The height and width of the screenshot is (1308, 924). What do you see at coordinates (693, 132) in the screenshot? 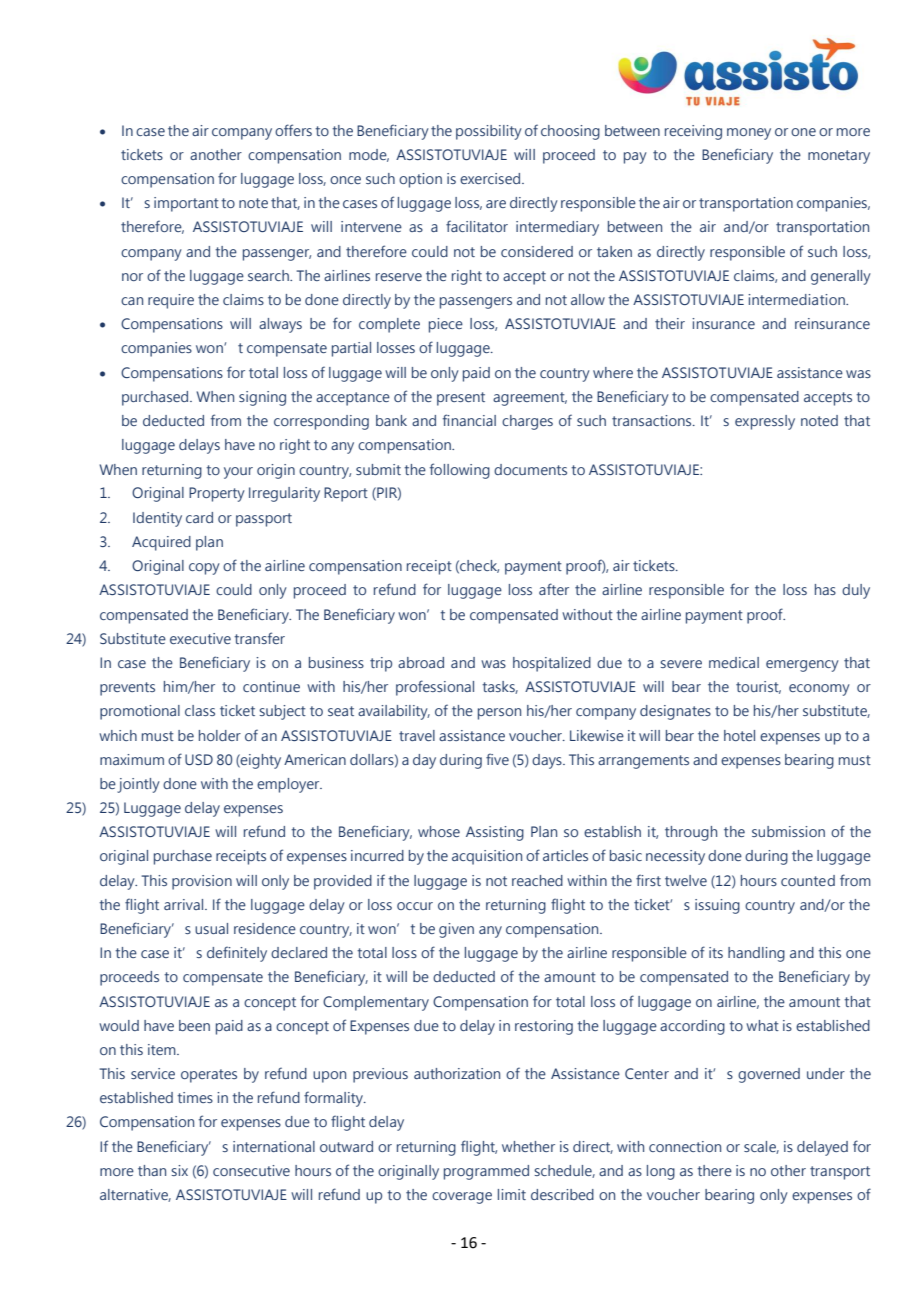
I see `receiving` at bounding box center [693, 132].
